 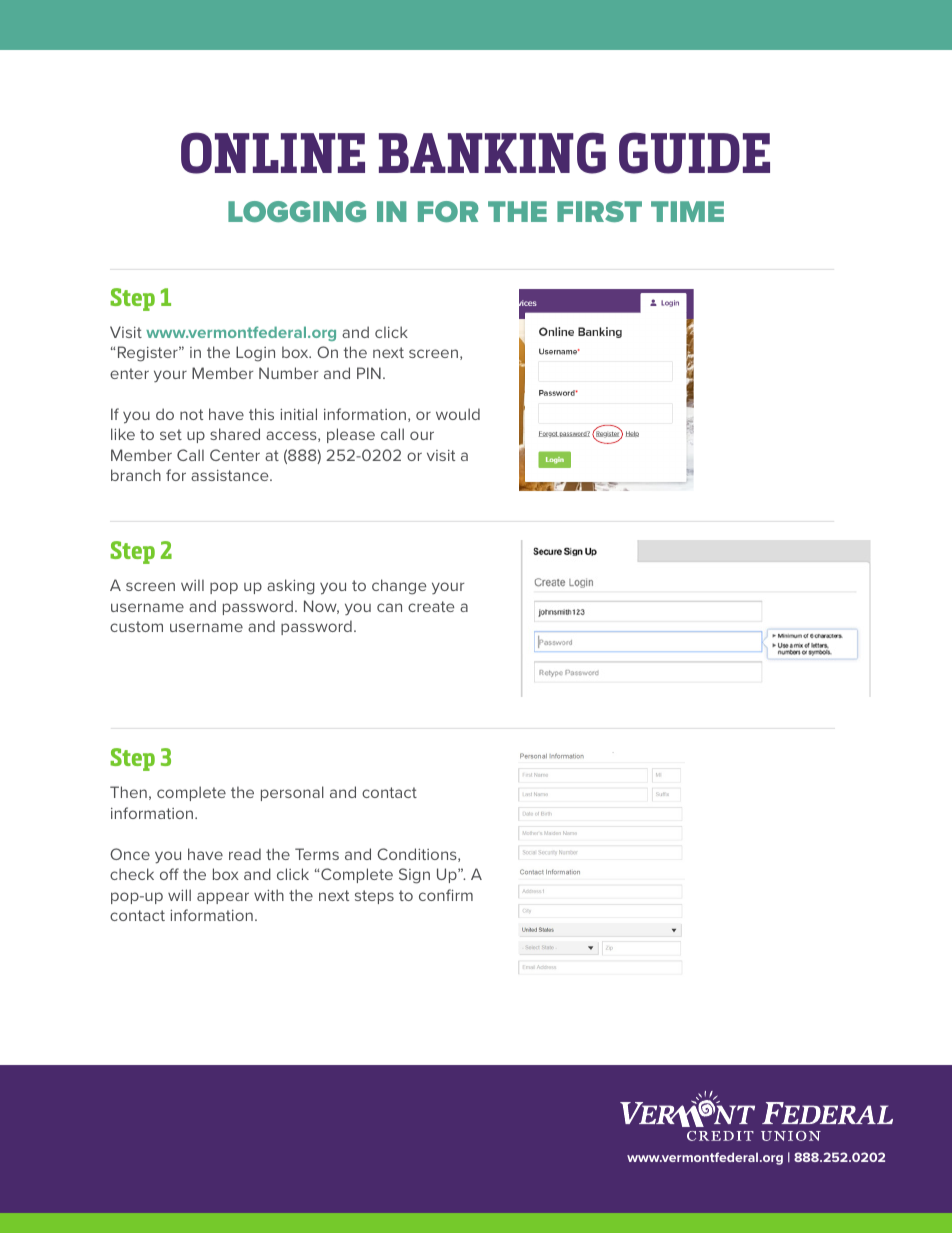 What do you see at coordinates (169, 874) in the screenshot?
I see `off` at bounding box center [169, 874].
